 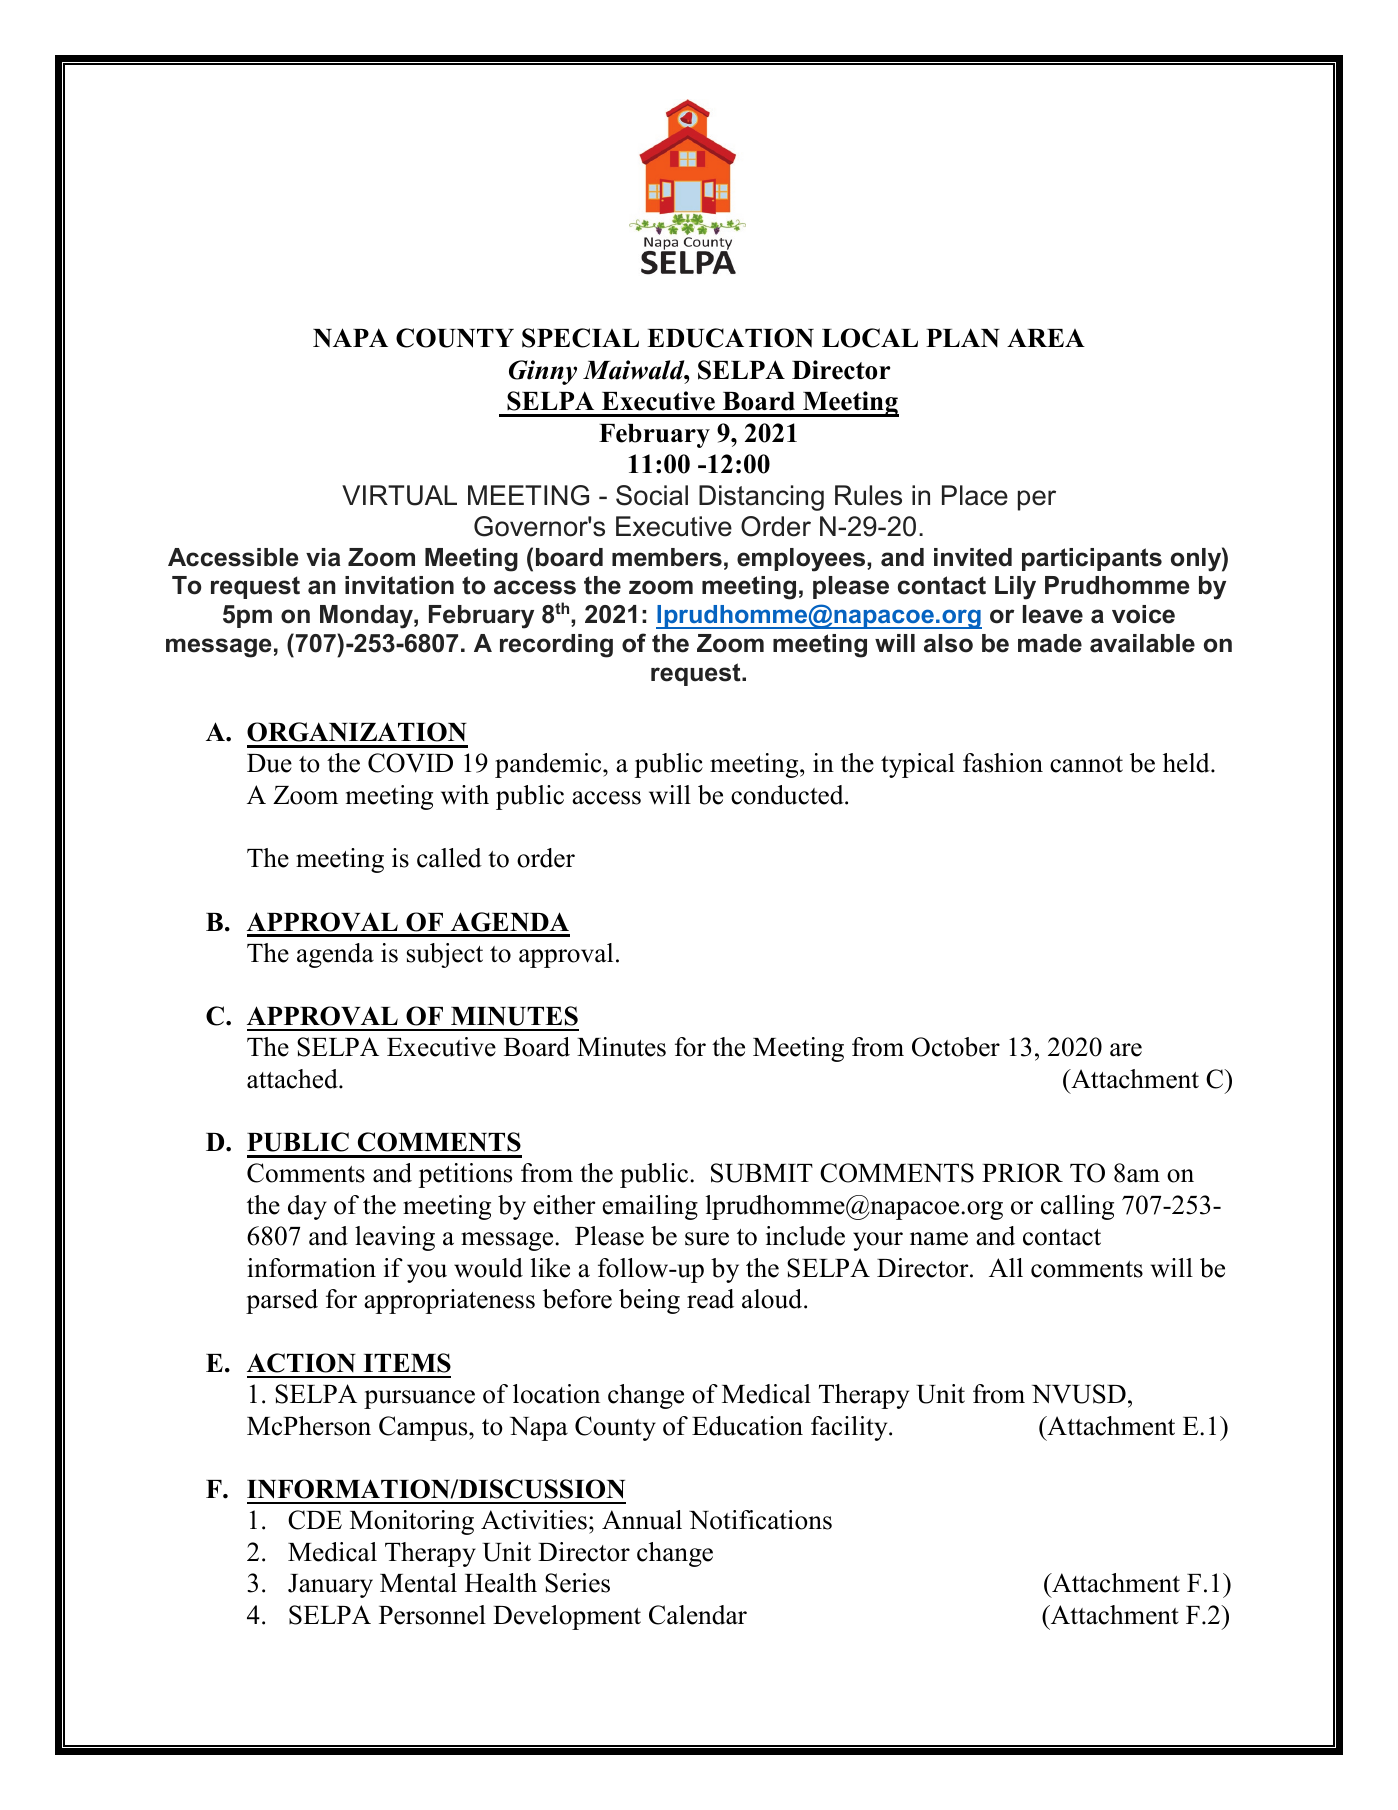 I want to click on subject, so click(x=445, y=955).
